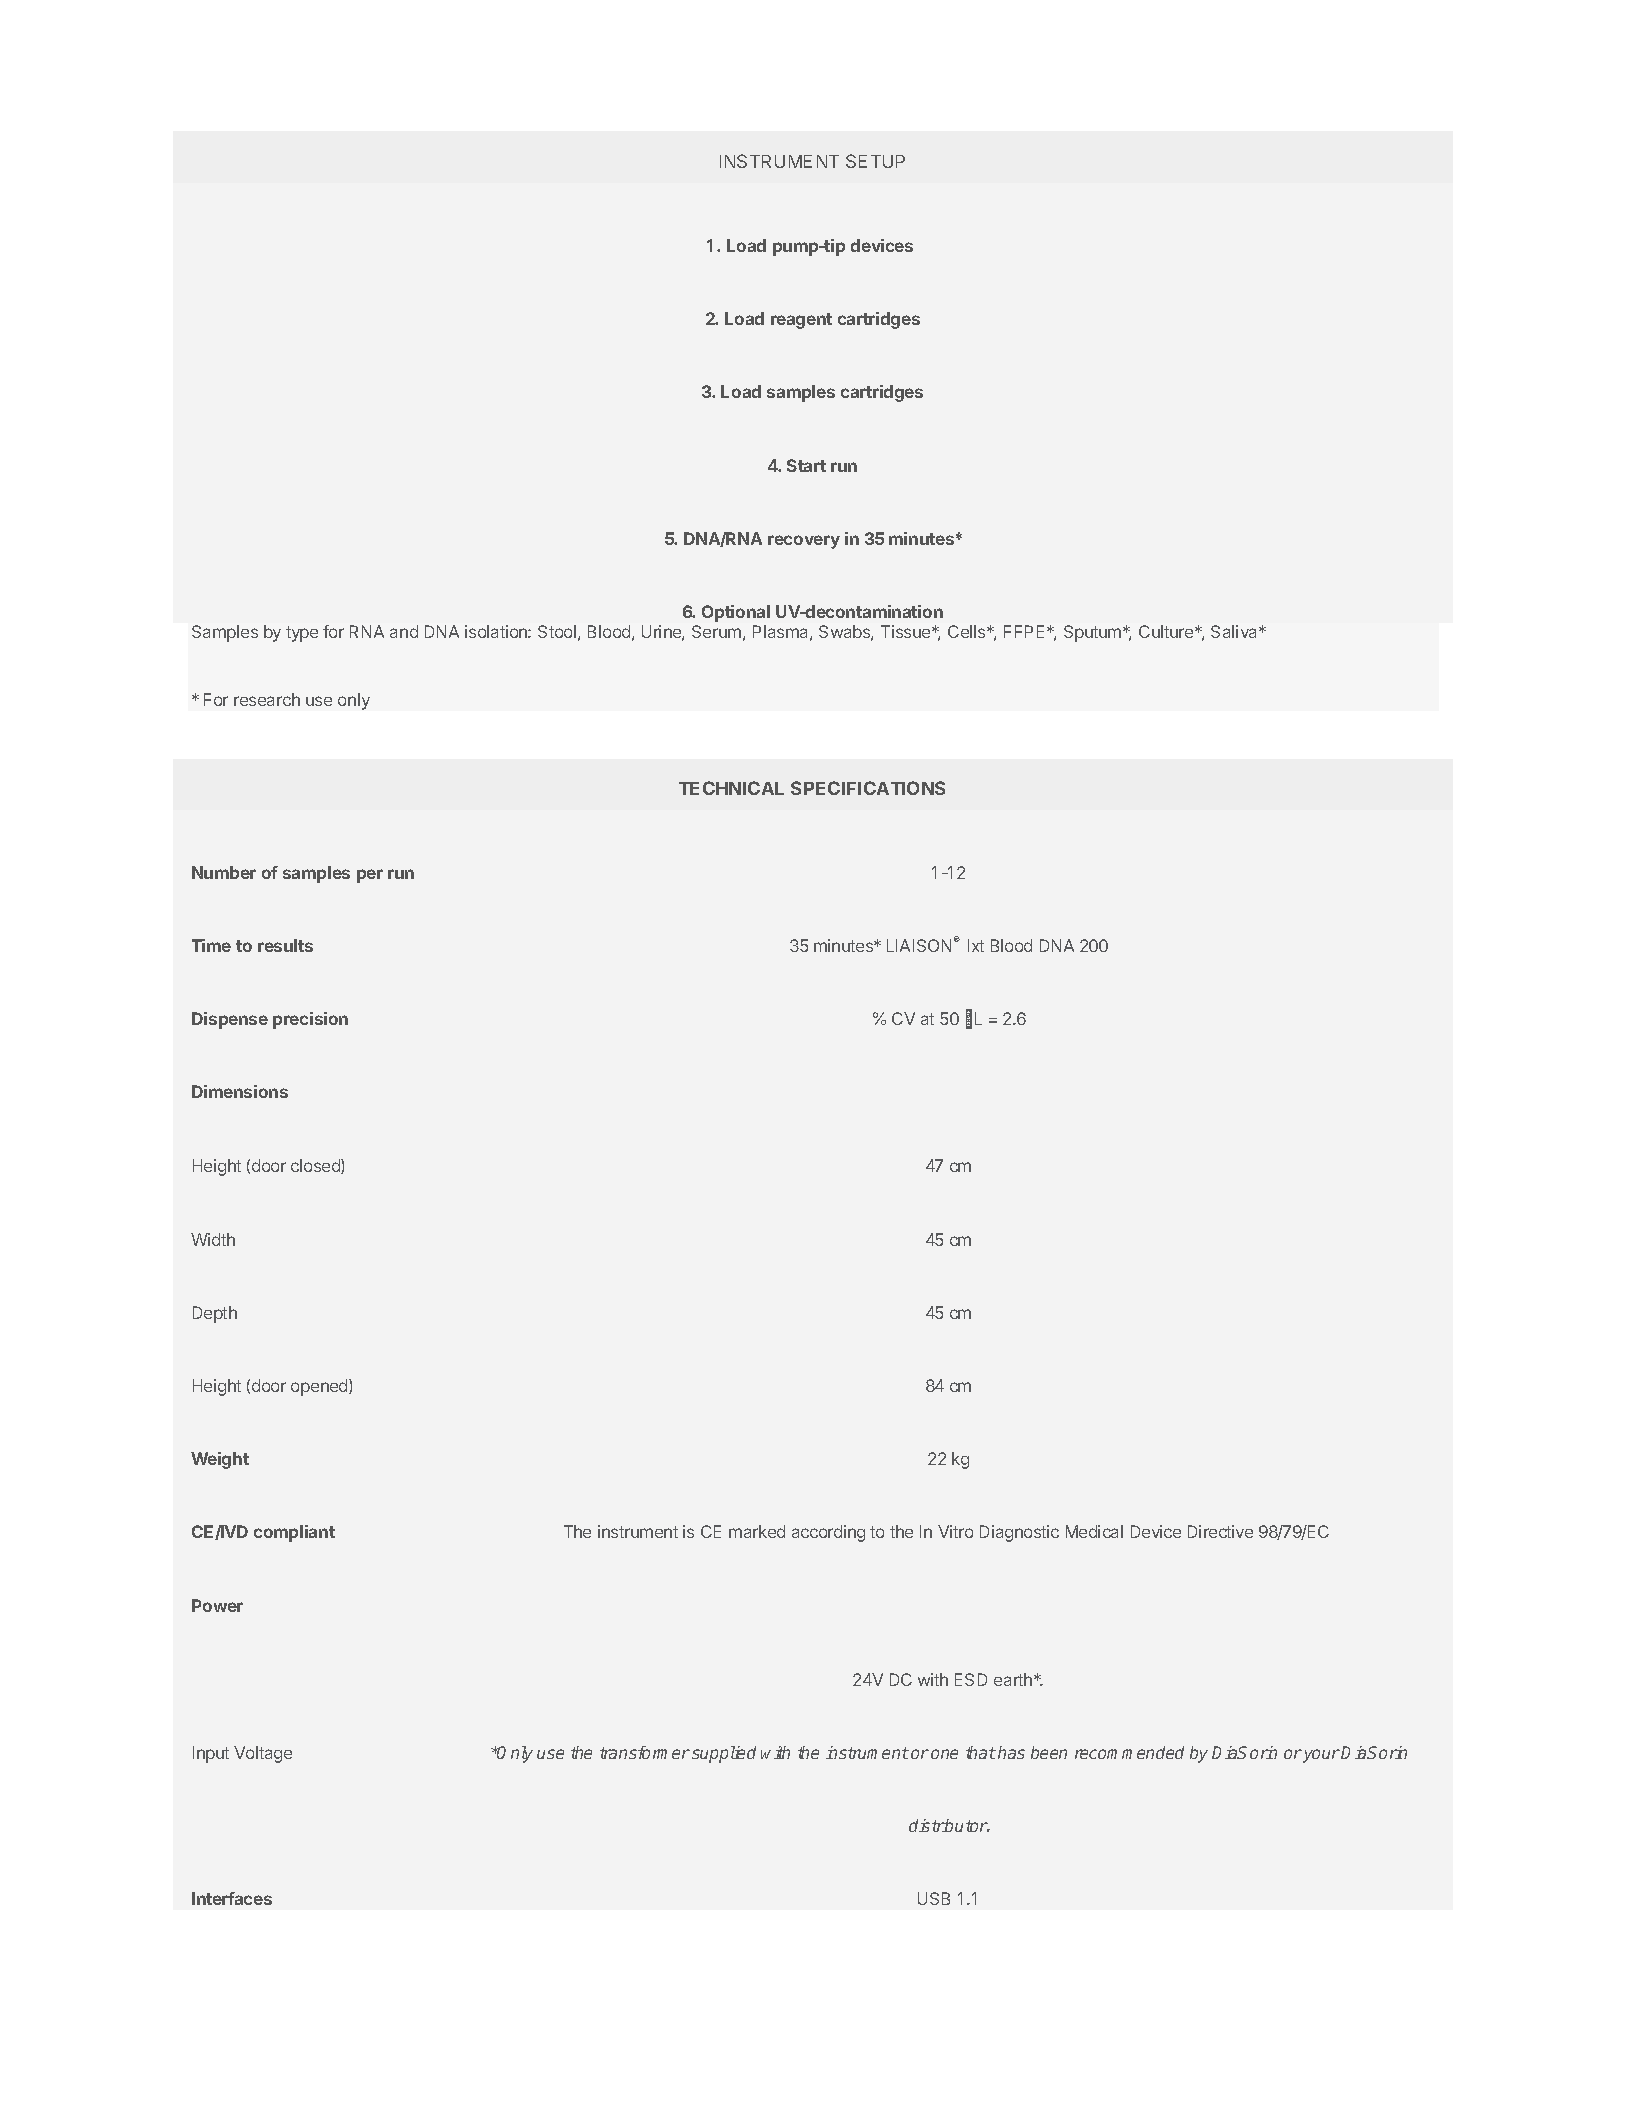  What do you see at coordinates (806, 465) in the screenshot?
I see `Start` at bounding box center [806, 465].
